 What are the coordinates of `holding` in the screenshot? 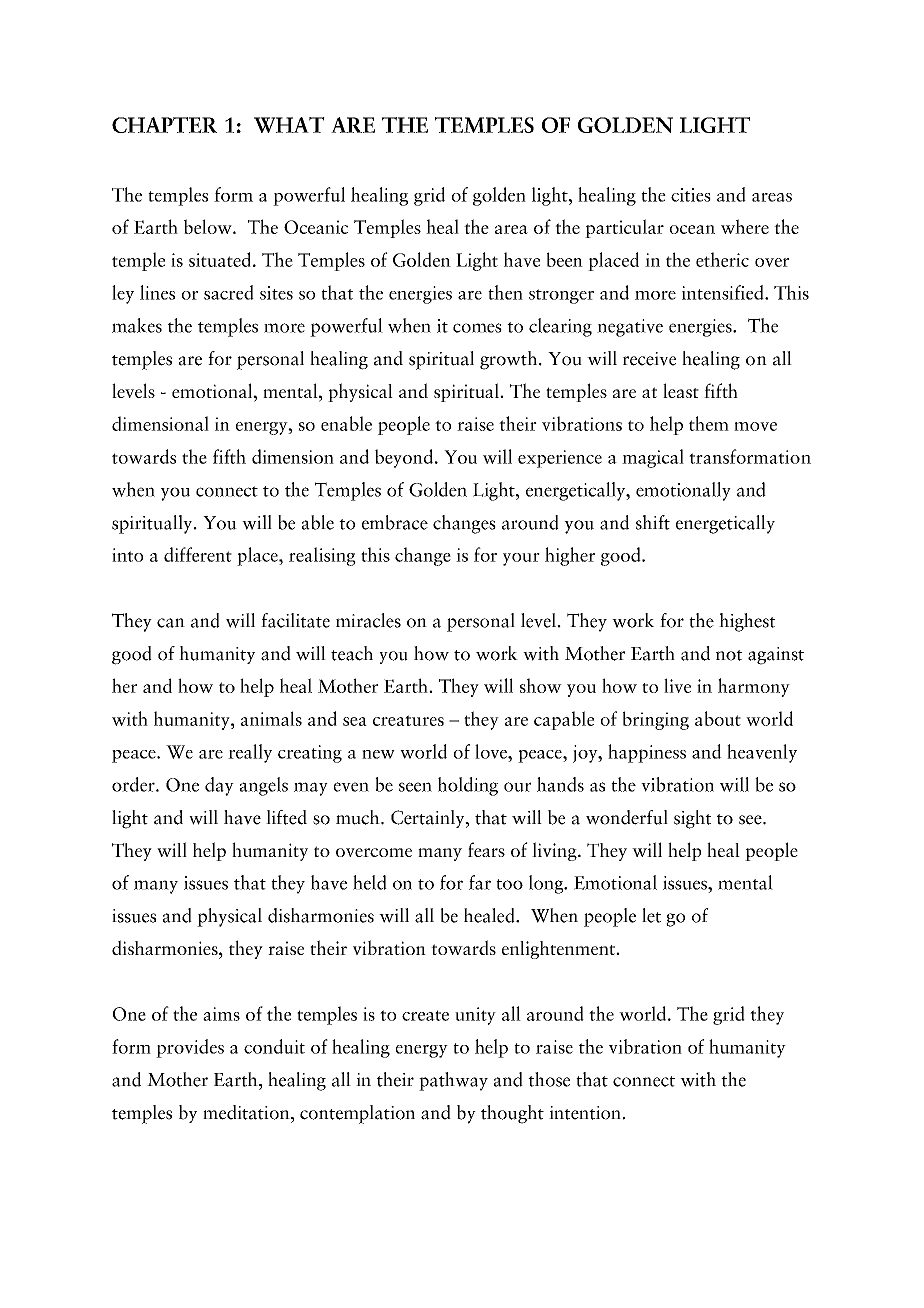 It's located at (468, 786).
